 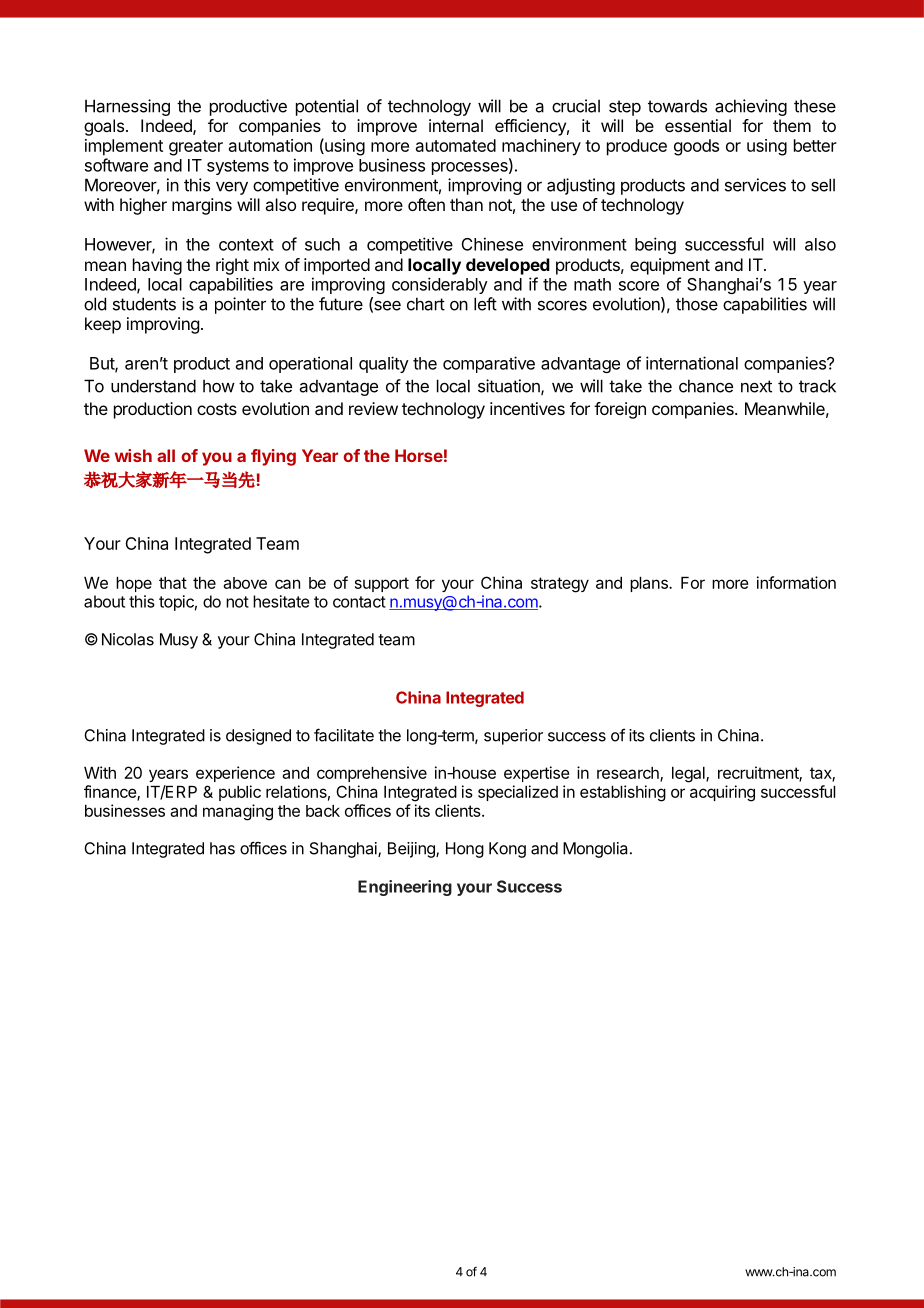 What do you see at coordinates (465, 850) in the screenshot?
I see `Hong` at bounding box center [465, 850].
